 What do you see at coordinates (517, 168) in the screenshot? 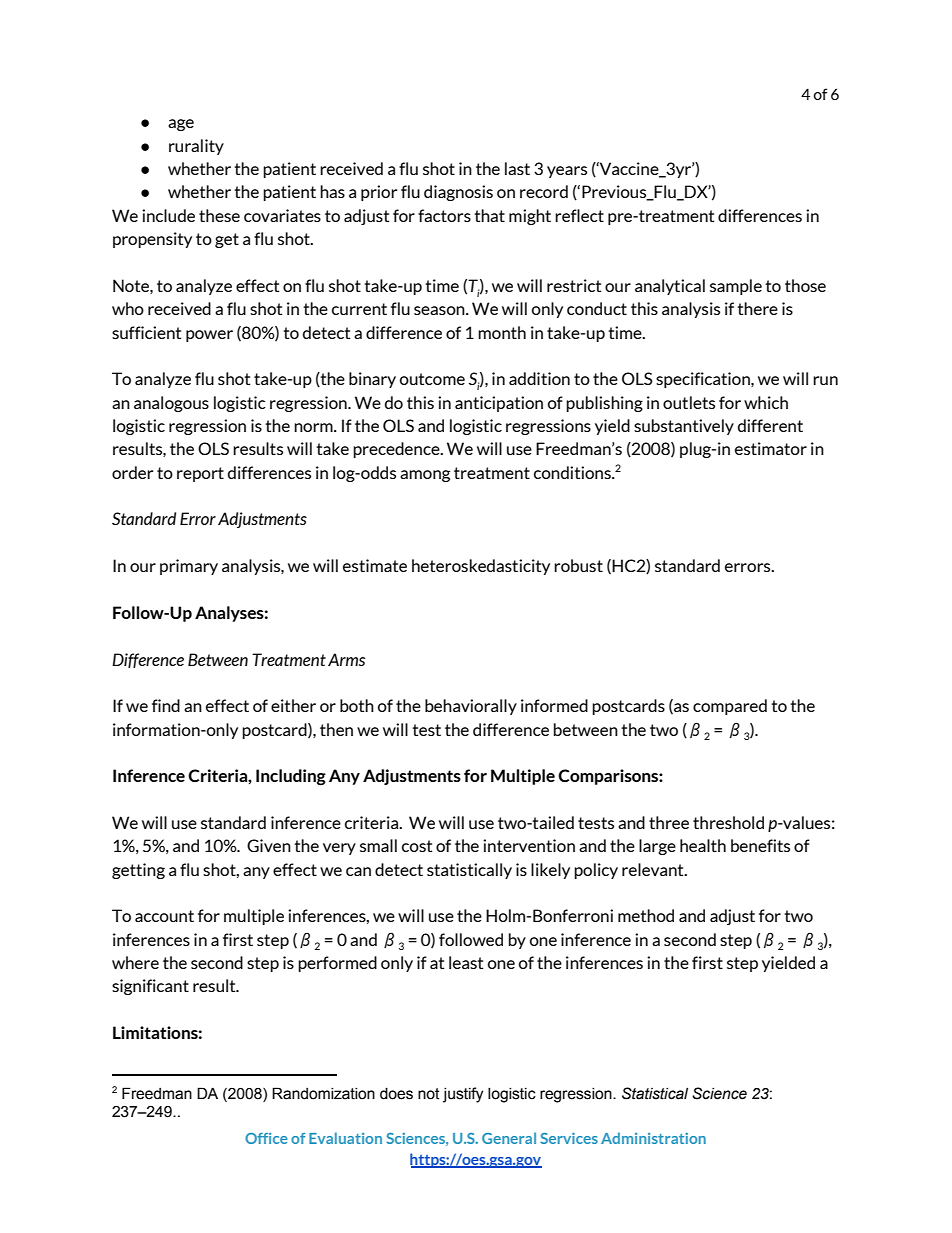
I see `last` at bounding box center [517, 168].
